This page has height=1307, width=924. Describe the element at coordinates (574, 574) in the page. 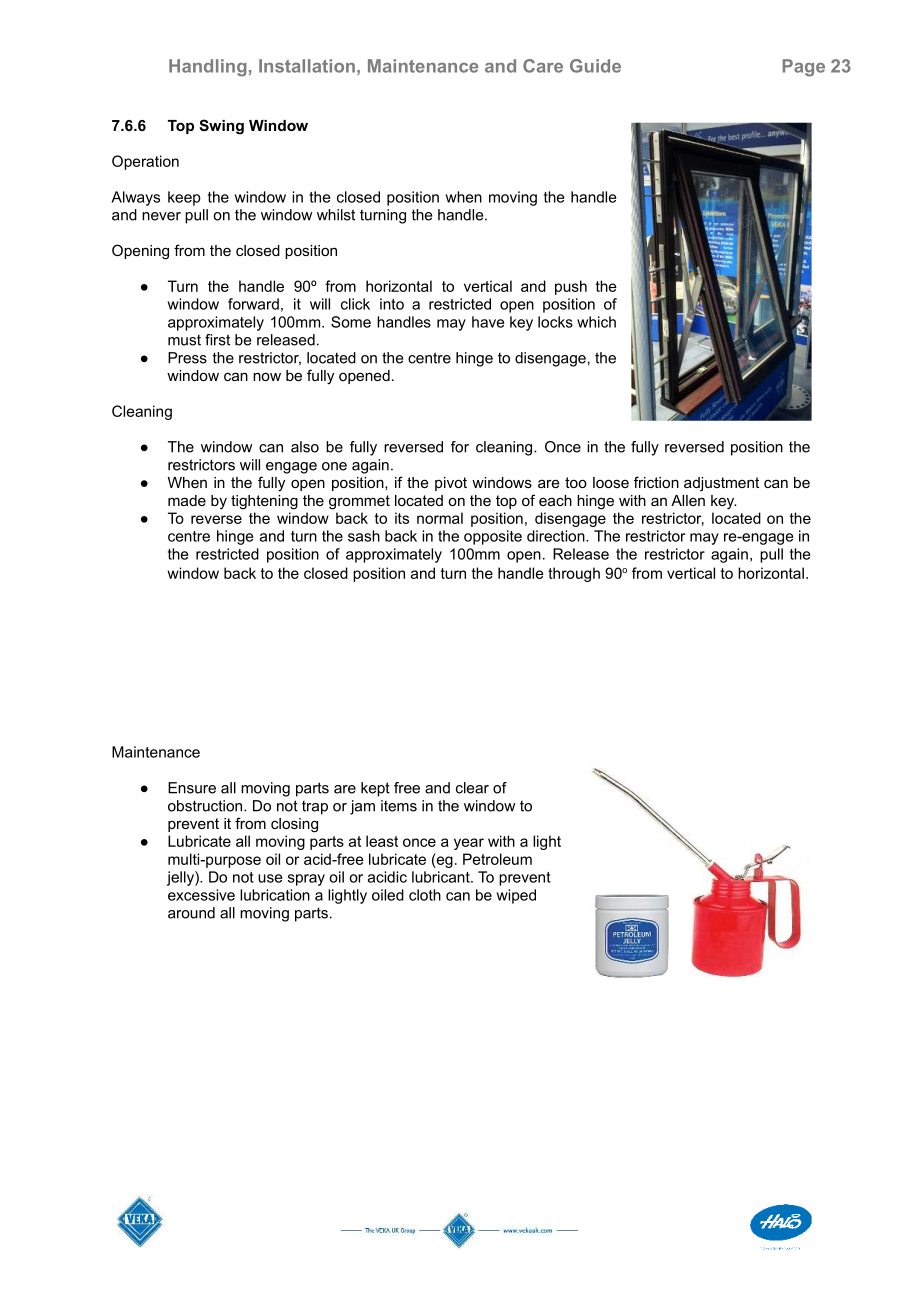

I see `through` at that location.
